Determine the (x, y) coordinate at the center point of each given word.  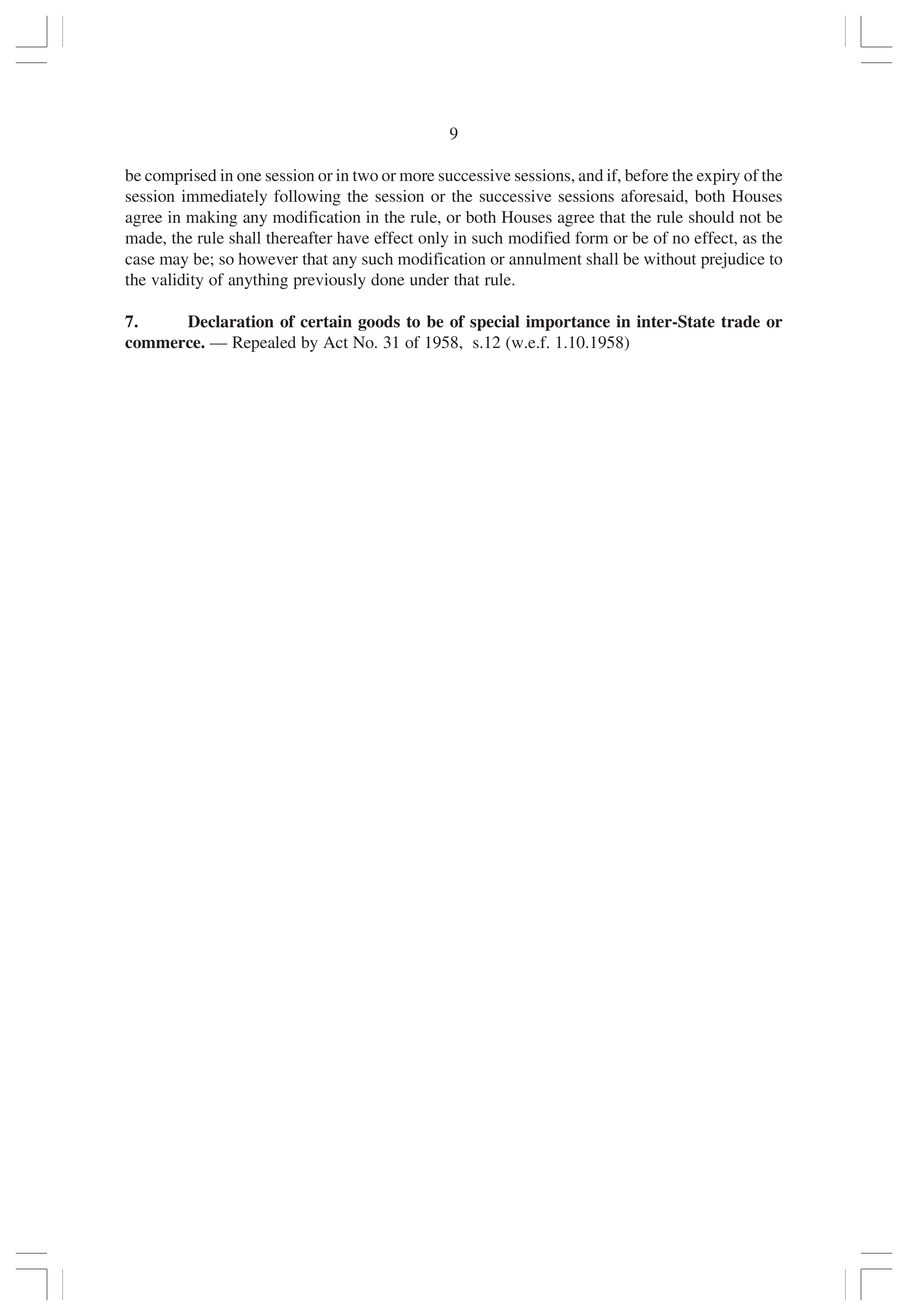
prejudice (733, 260)
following (307, 197)
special (494, 323)
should (711, 217)
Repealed (264, 344)
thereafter (299, 237)
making (211, 219)
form (591, 237)
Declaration (230, 321)
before (646, 175)
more (417, 177)
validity (177, 281)
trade (740, 321)
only (433, 240)
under (429, 279)
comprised (180, 177)
